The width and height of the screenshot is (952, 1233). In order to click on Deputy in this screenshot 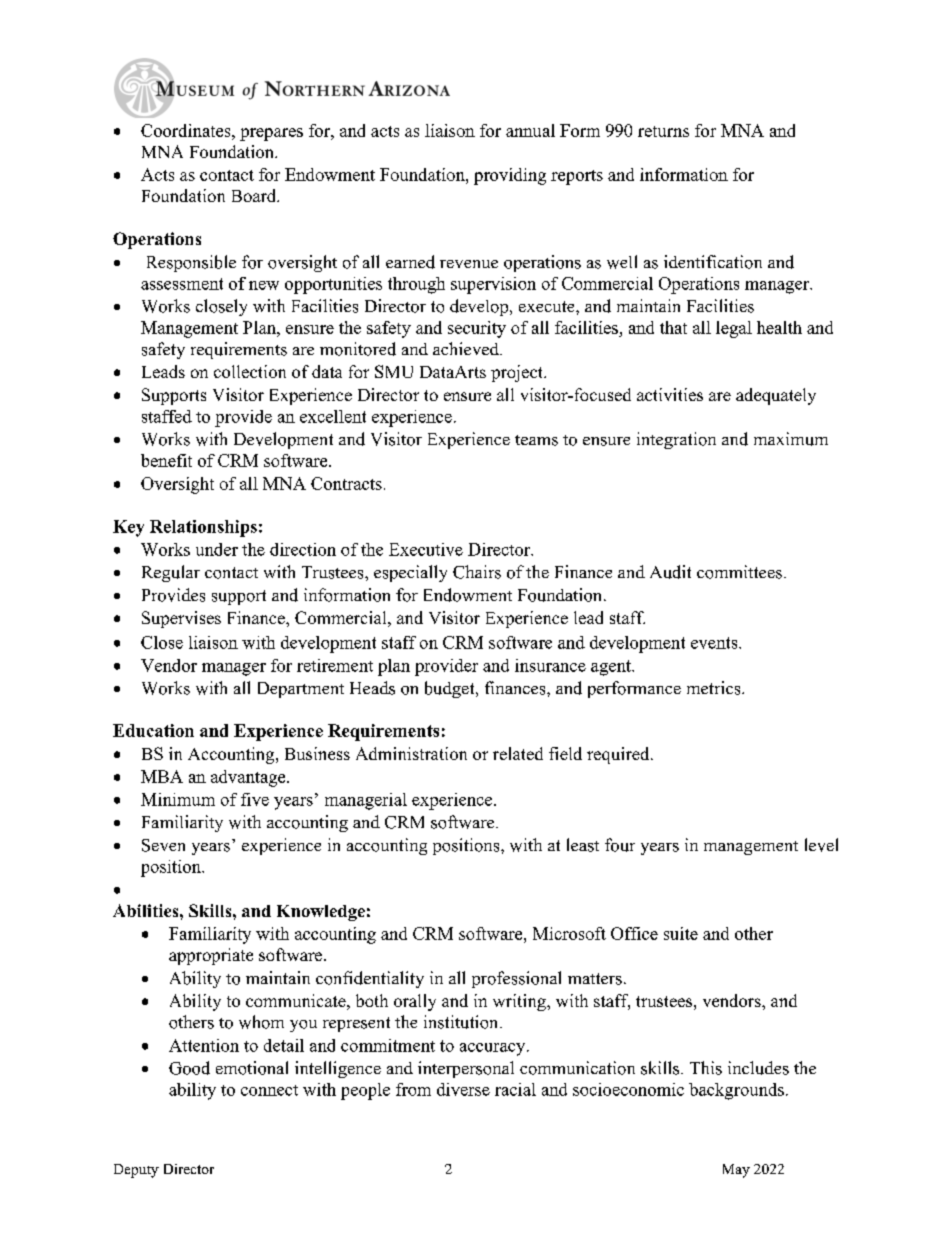, I will do `click(136, 1171)`.
